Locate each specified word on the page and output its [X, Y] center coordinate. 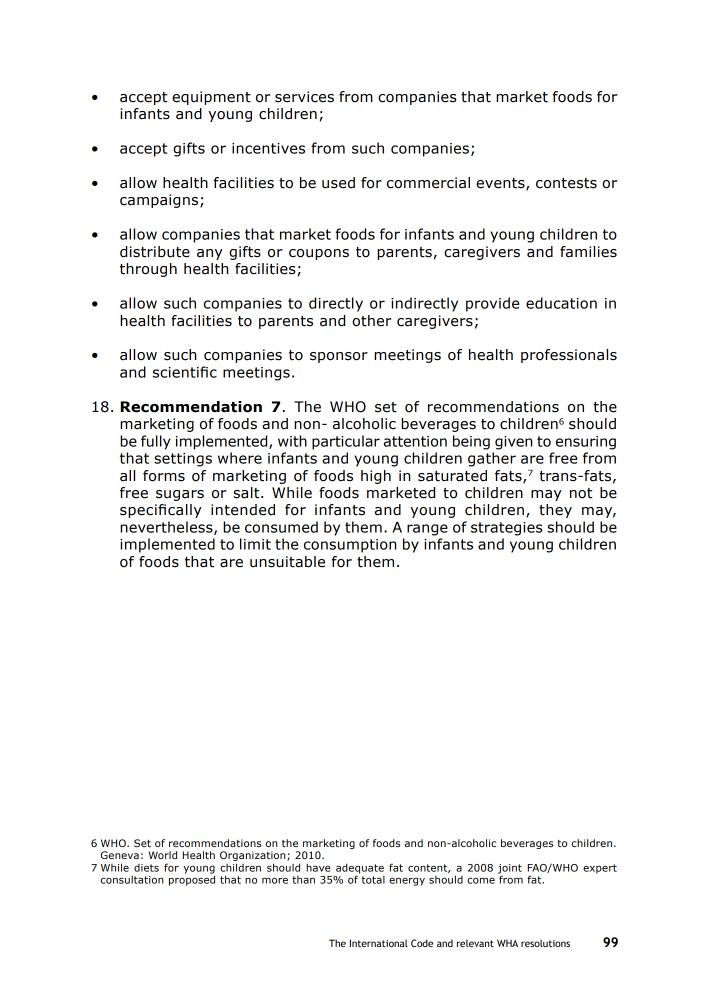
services [304, 97]
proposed [192, 879]
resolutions [545, 943]
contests [566, 183]
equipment [211, 98]
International [379, 943]
